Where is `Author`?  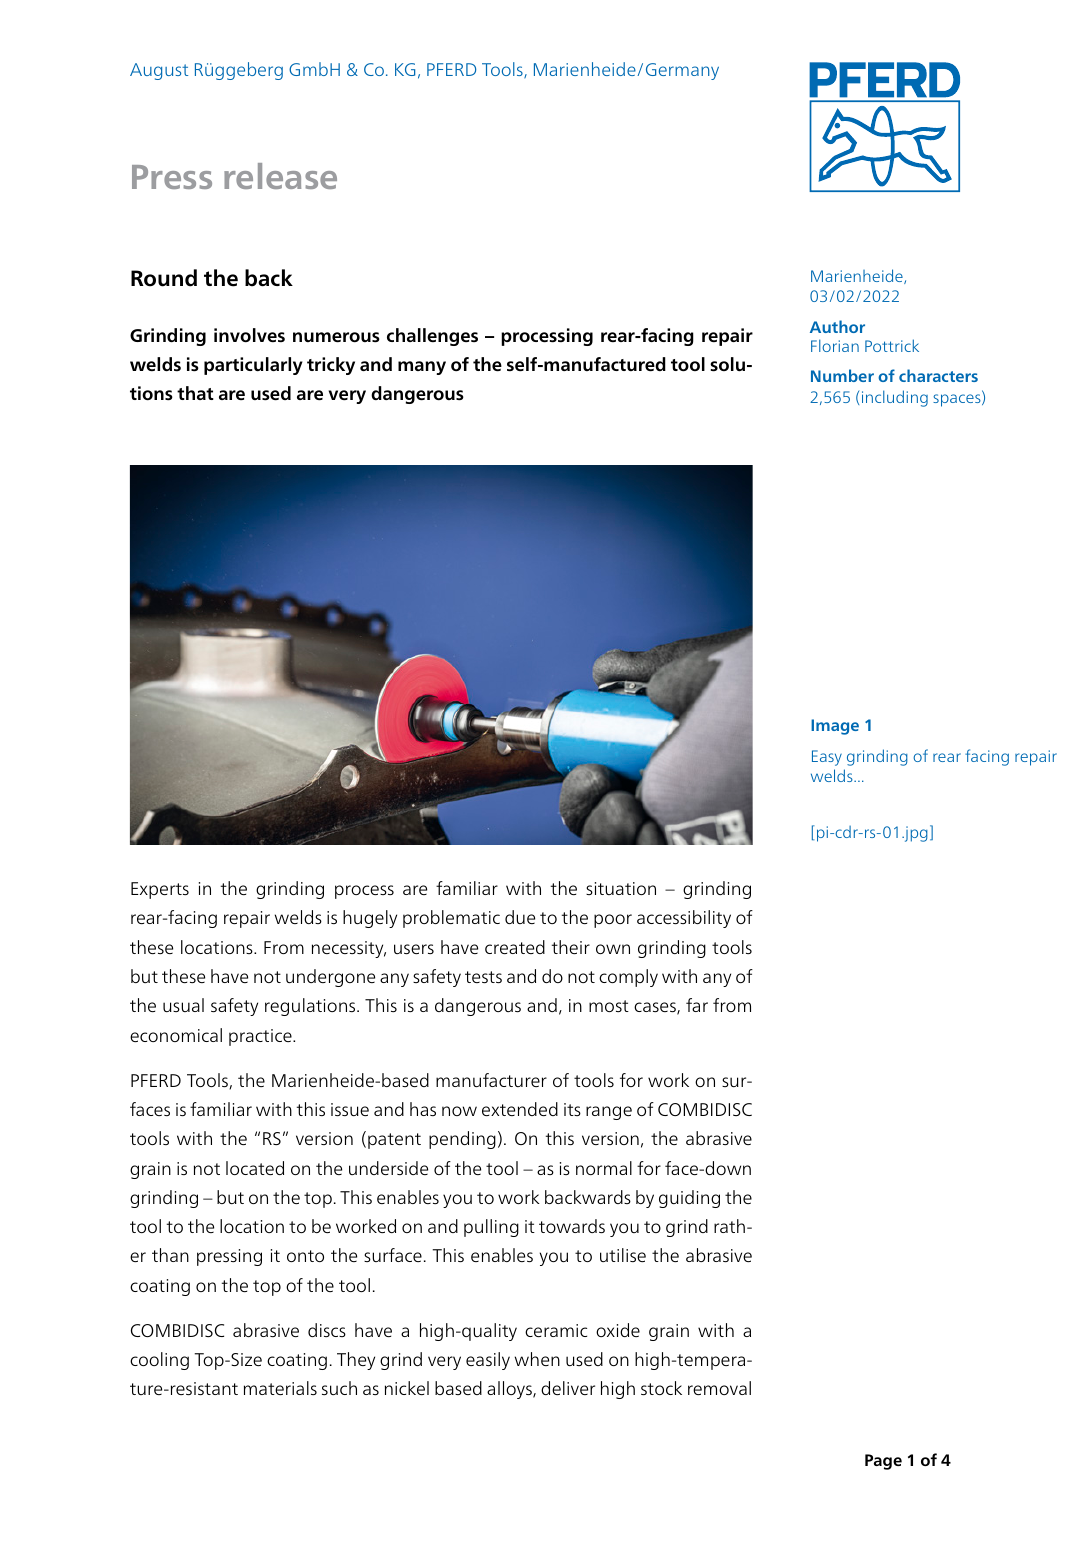
Author is located at coordinates (837, 326).
